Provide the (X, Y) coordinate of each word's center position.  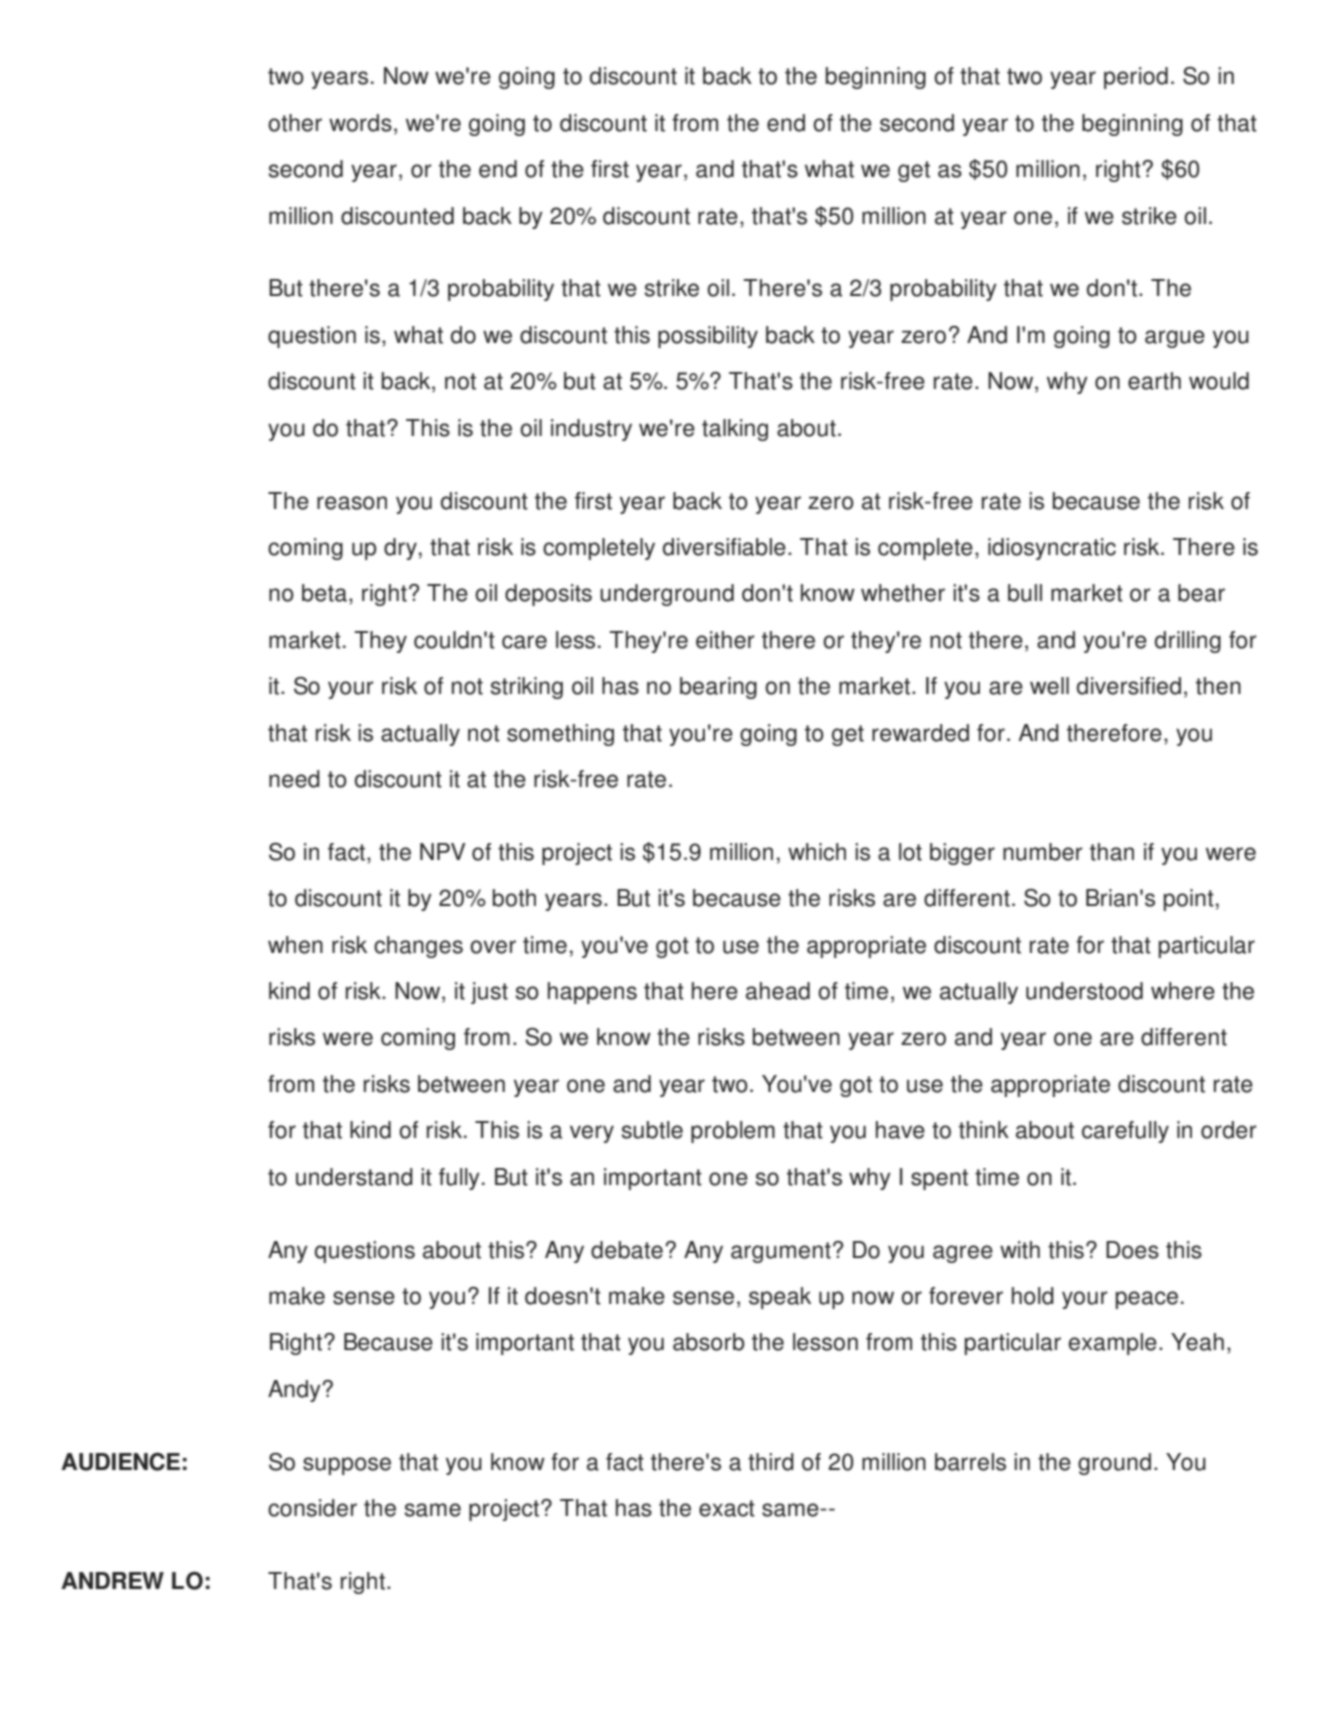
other (295, 123)
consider (312, 1508)
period (1136, 78)
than (1112, 852)
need (294, 779)
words (360, 123)
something (560, 735)
